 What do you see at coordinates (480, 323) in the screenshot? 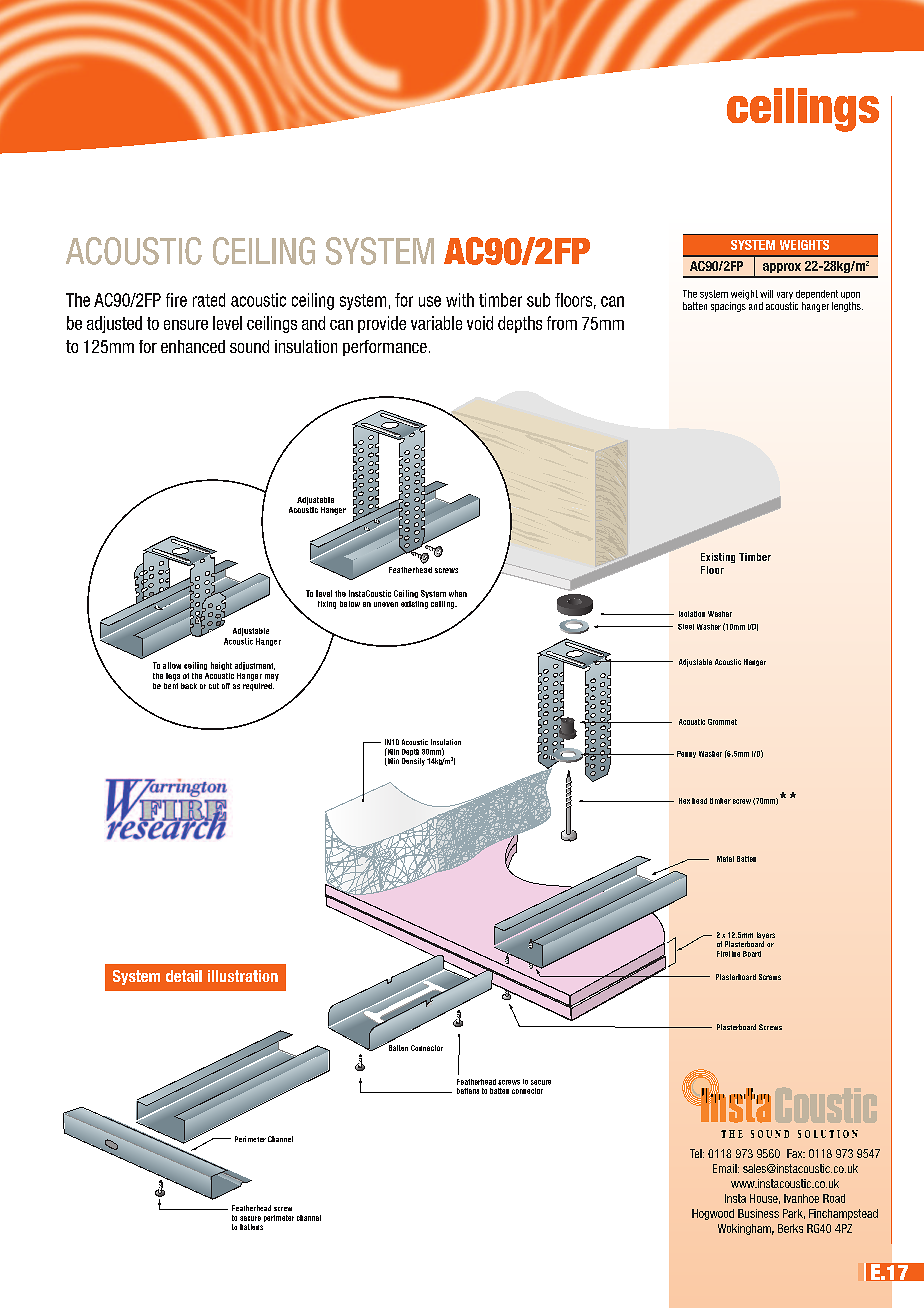
I see `void` at bounding box center [480, 323].
